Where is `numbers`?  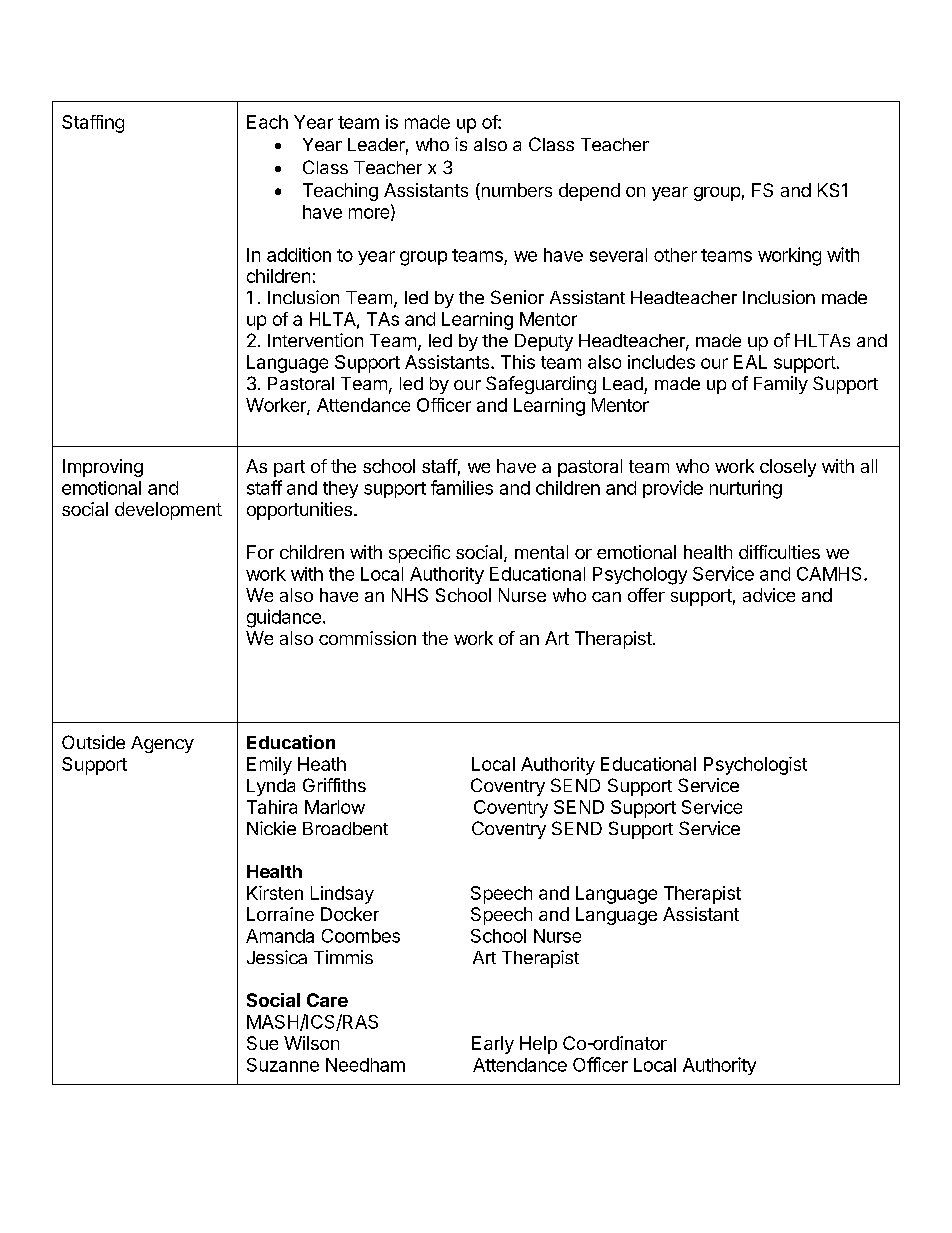
numbers is located at coordinates (515, 191).
